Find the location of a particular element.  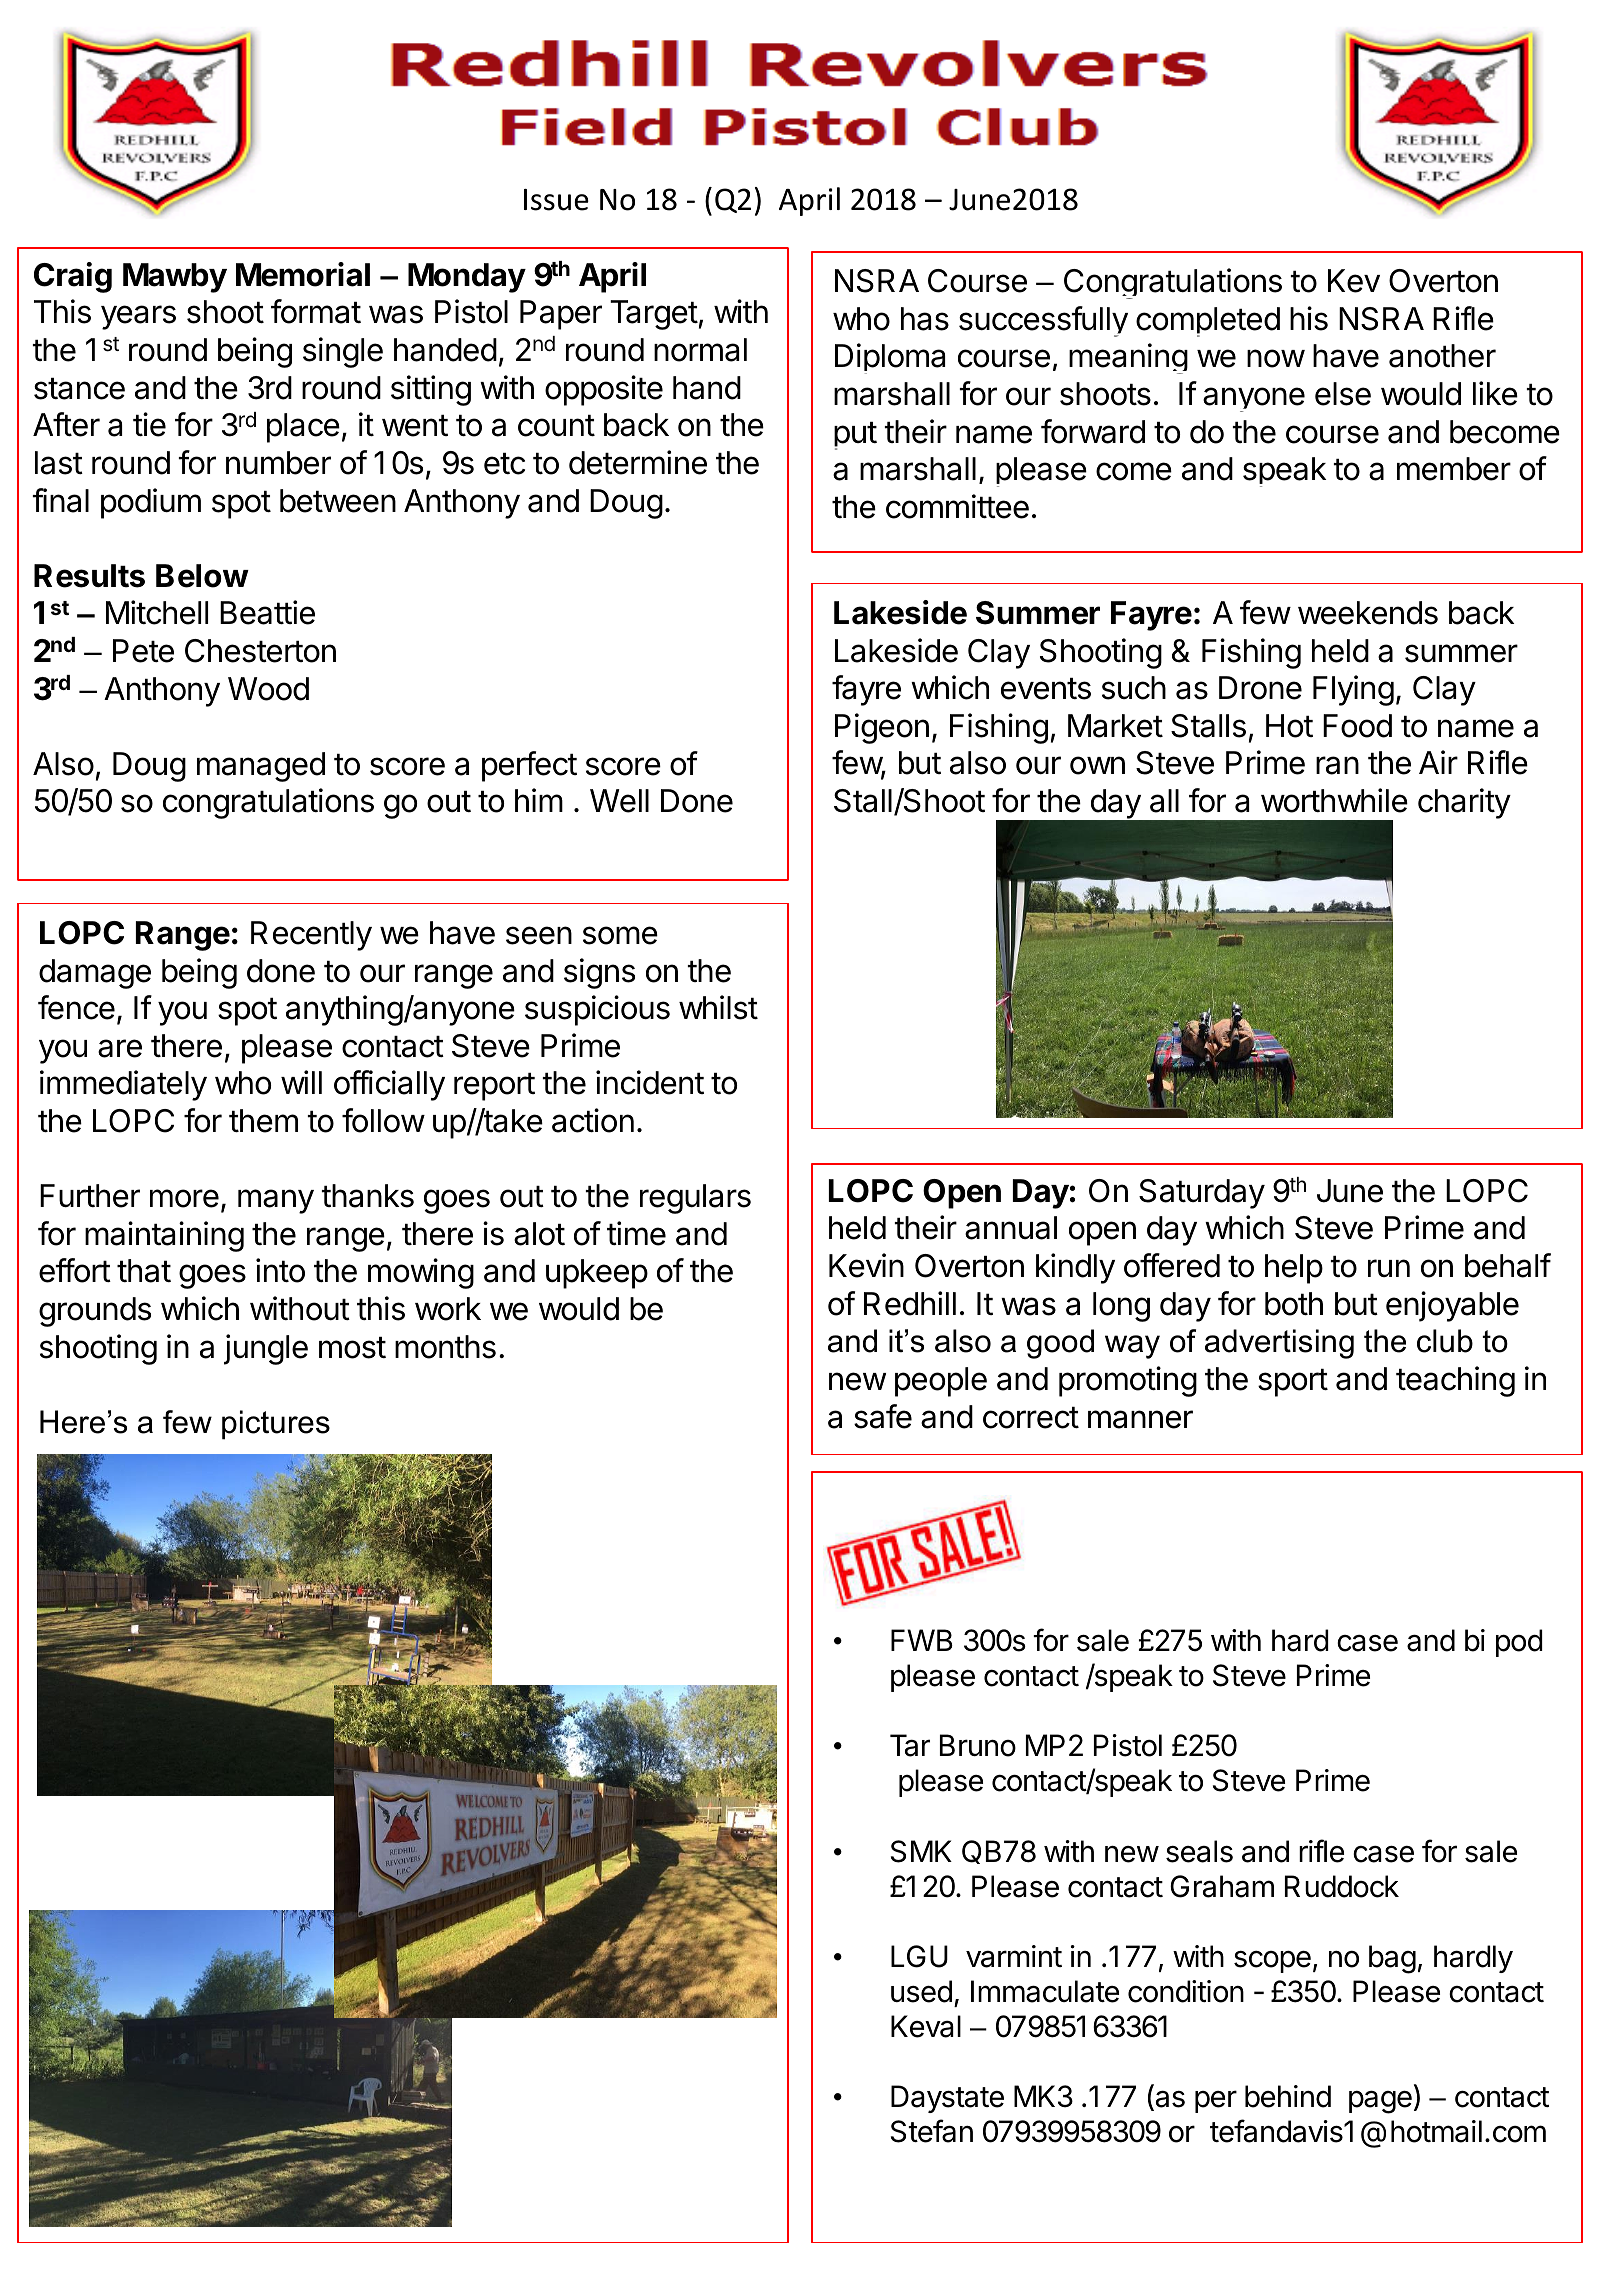

Recently is located at coordinates (311, 936).
